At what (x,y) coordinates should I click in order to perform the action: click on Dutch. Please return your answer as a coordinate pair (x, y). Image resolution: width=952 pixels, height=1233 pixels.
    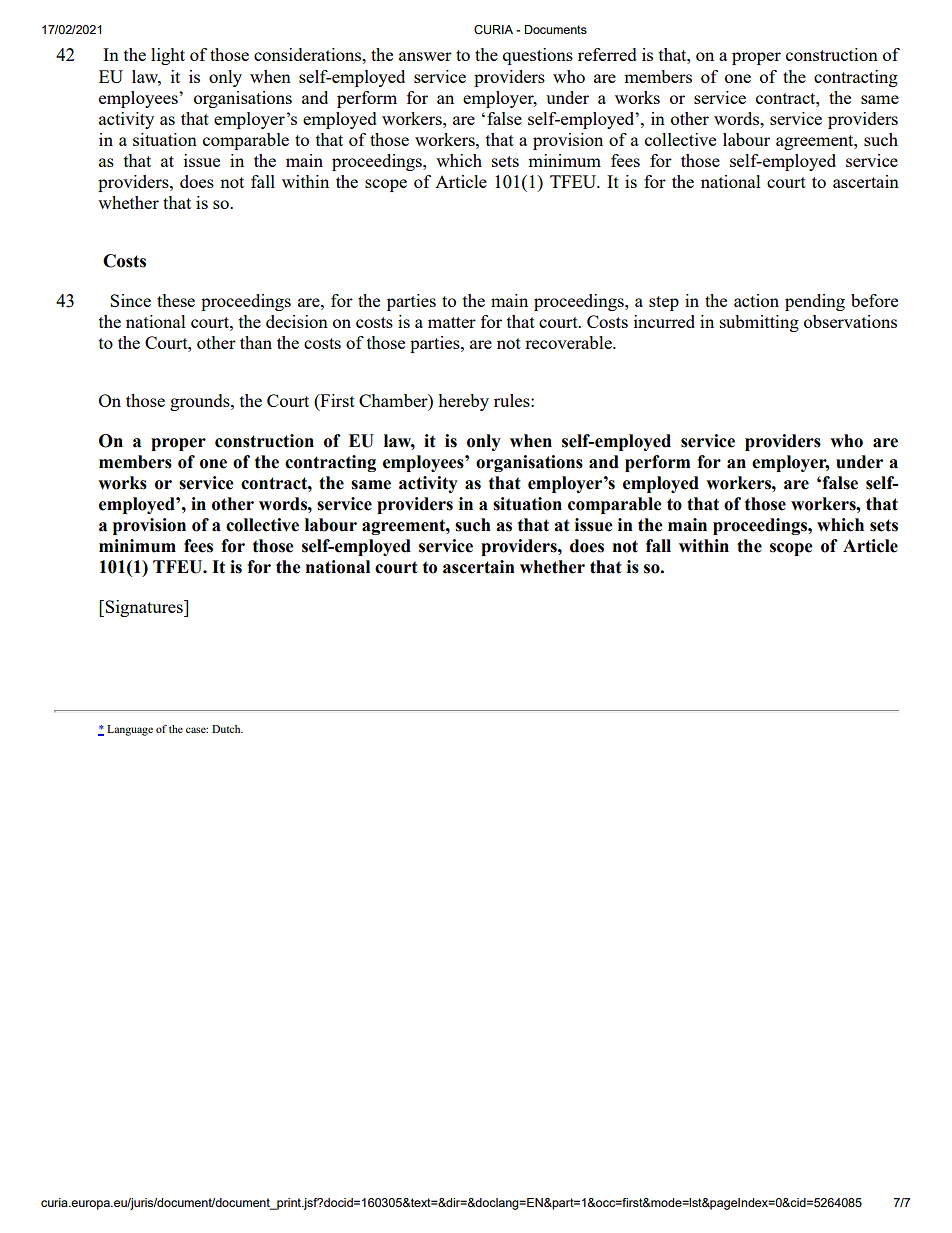
    Looking at the image, I should click on (227, 729).
